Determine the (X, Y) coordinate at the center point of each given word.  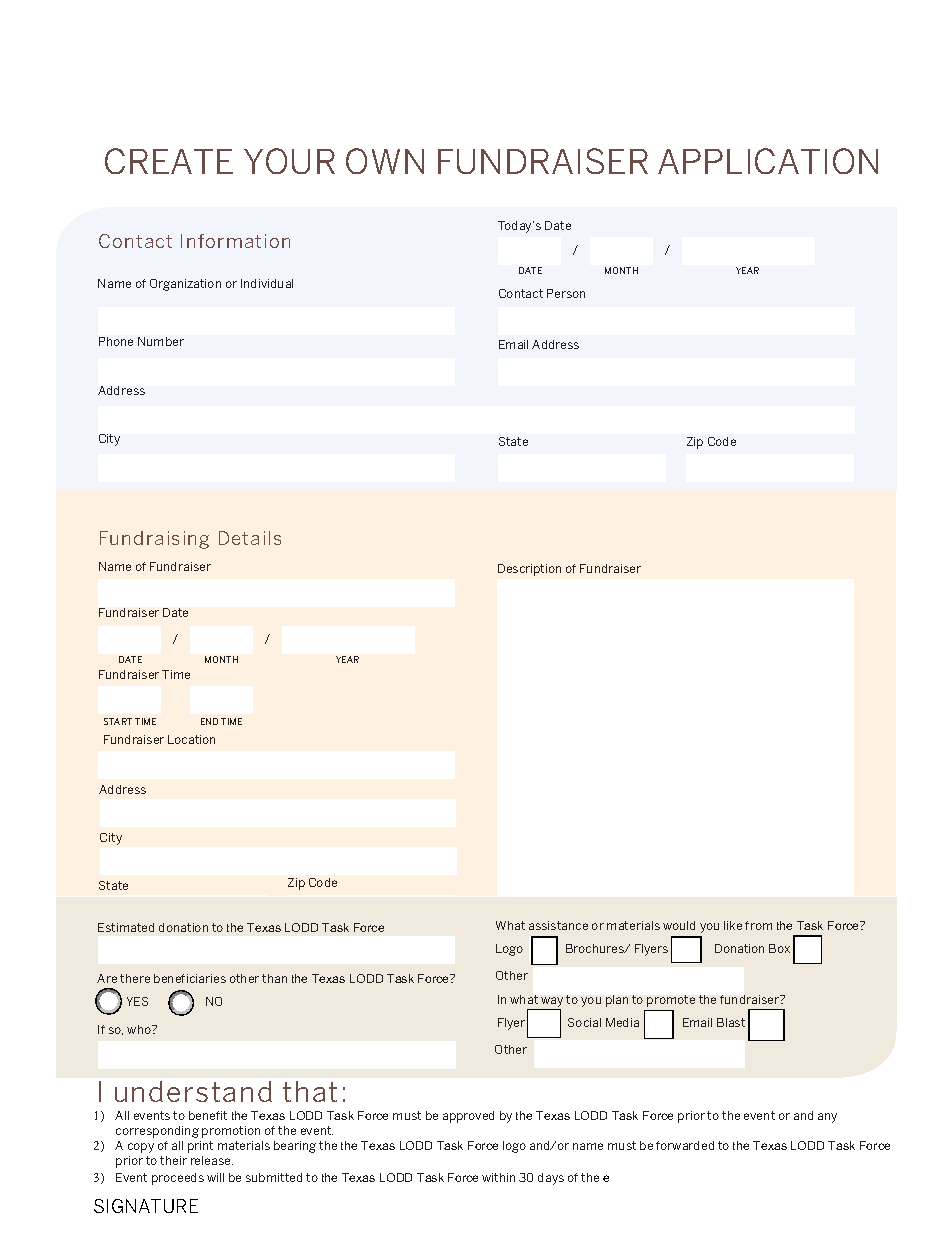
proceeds (178, 1179)
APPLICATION (768, 161)
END (209, 721)
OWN (385, 161)
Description (529, 570)
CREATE (169, 161)
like (733, 925)
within (498, 1177)
